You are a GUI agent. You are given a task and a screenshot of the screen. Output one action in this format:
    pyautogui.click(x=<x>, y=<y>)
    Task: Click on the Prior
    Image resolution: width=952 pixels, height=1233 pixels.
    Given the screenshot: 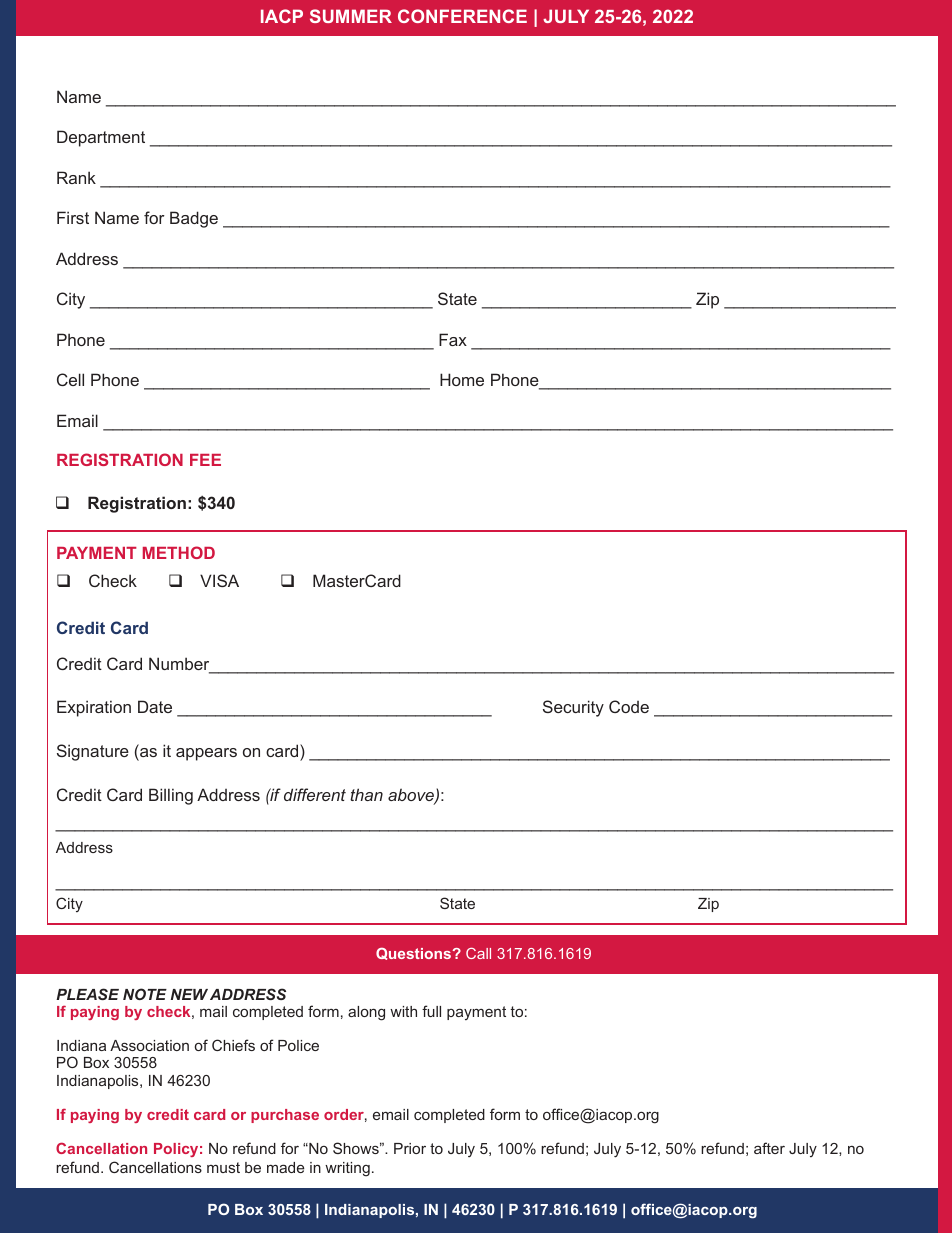 What is the action you would take?
    pyautogui.click(x=410, y=1148)
